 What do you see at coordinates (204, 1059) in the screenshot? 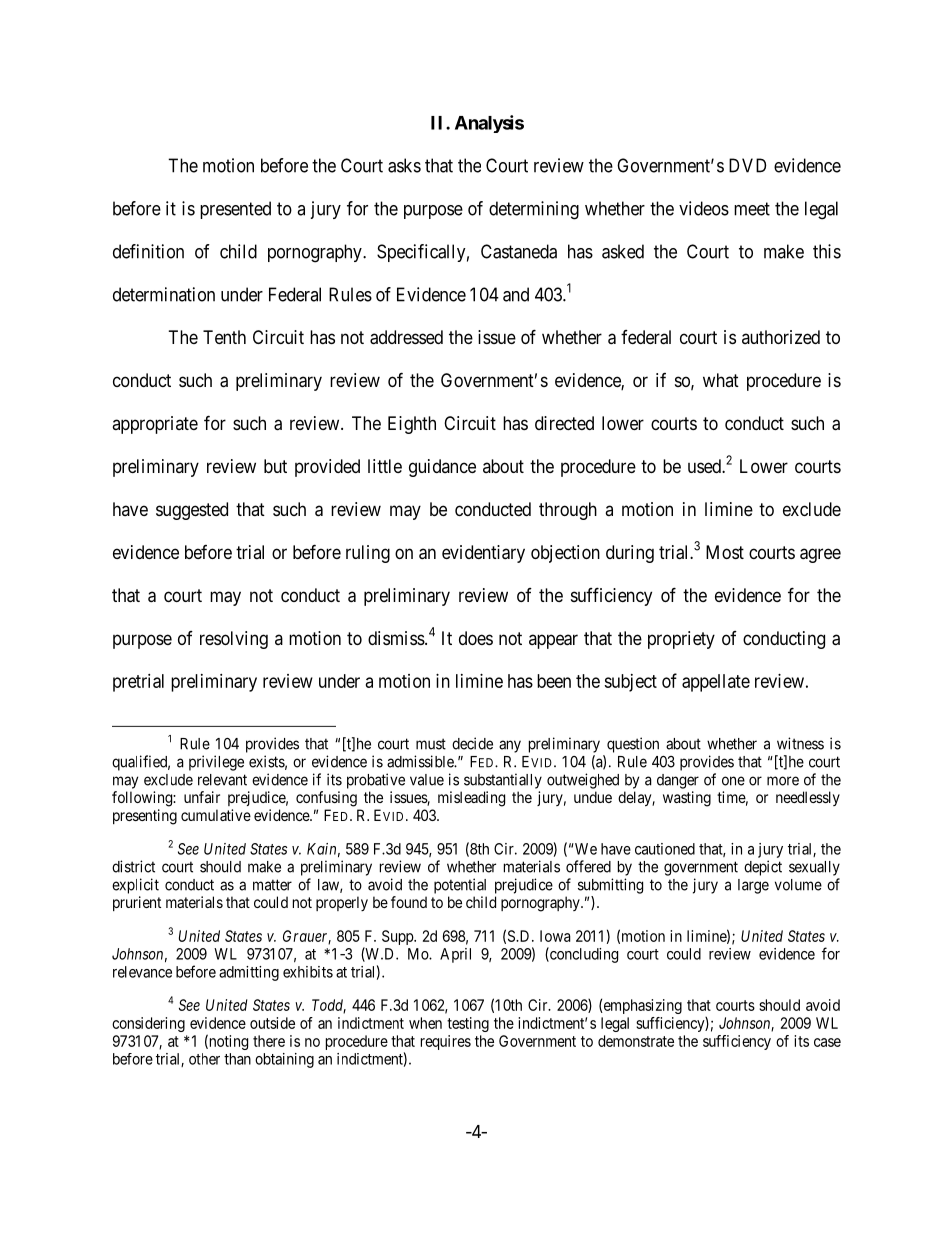
I see `other` at bounding box center [204, 1059].
